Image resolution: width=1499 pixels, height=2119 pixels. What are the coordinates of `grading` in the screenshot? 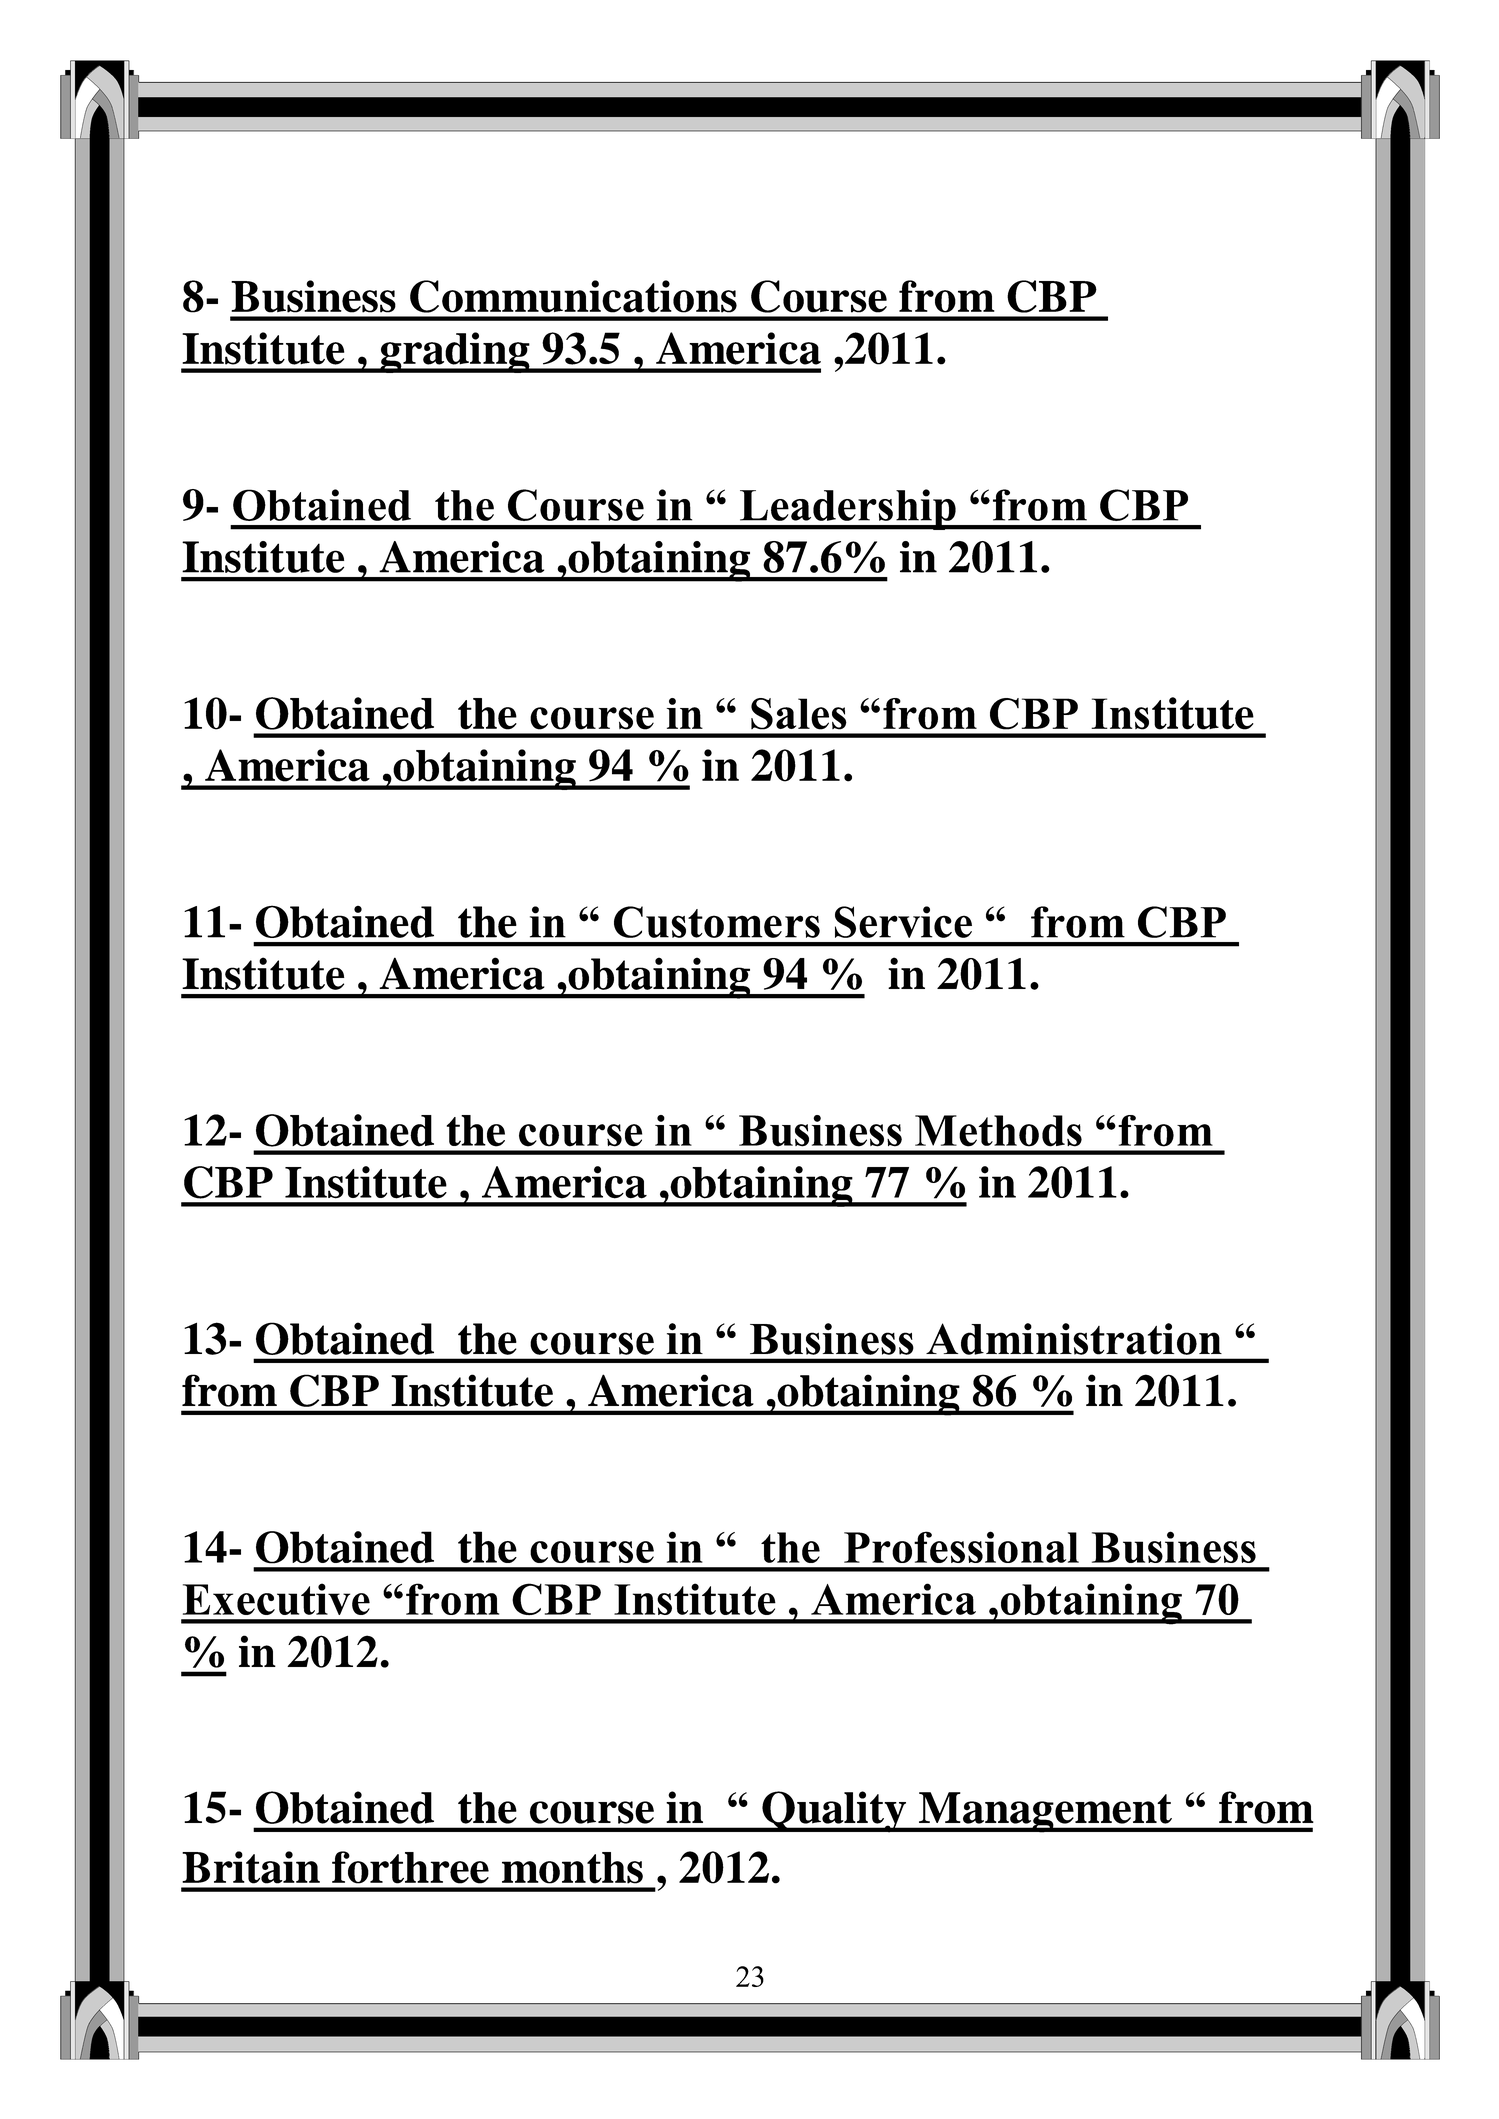 It's located at (455, 352).
